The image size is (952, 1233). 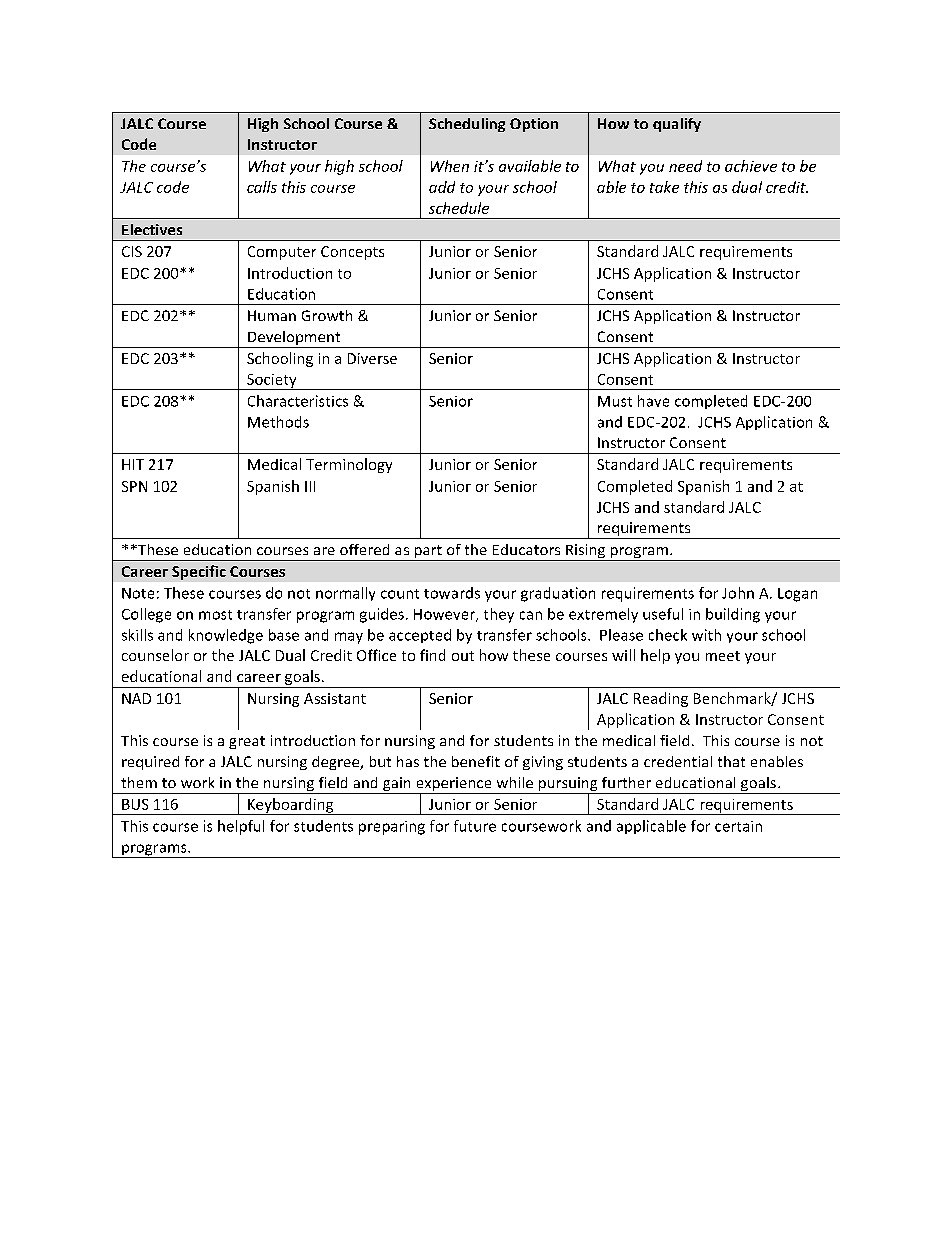 I want to click on certain, so click(x=738, y=826).
